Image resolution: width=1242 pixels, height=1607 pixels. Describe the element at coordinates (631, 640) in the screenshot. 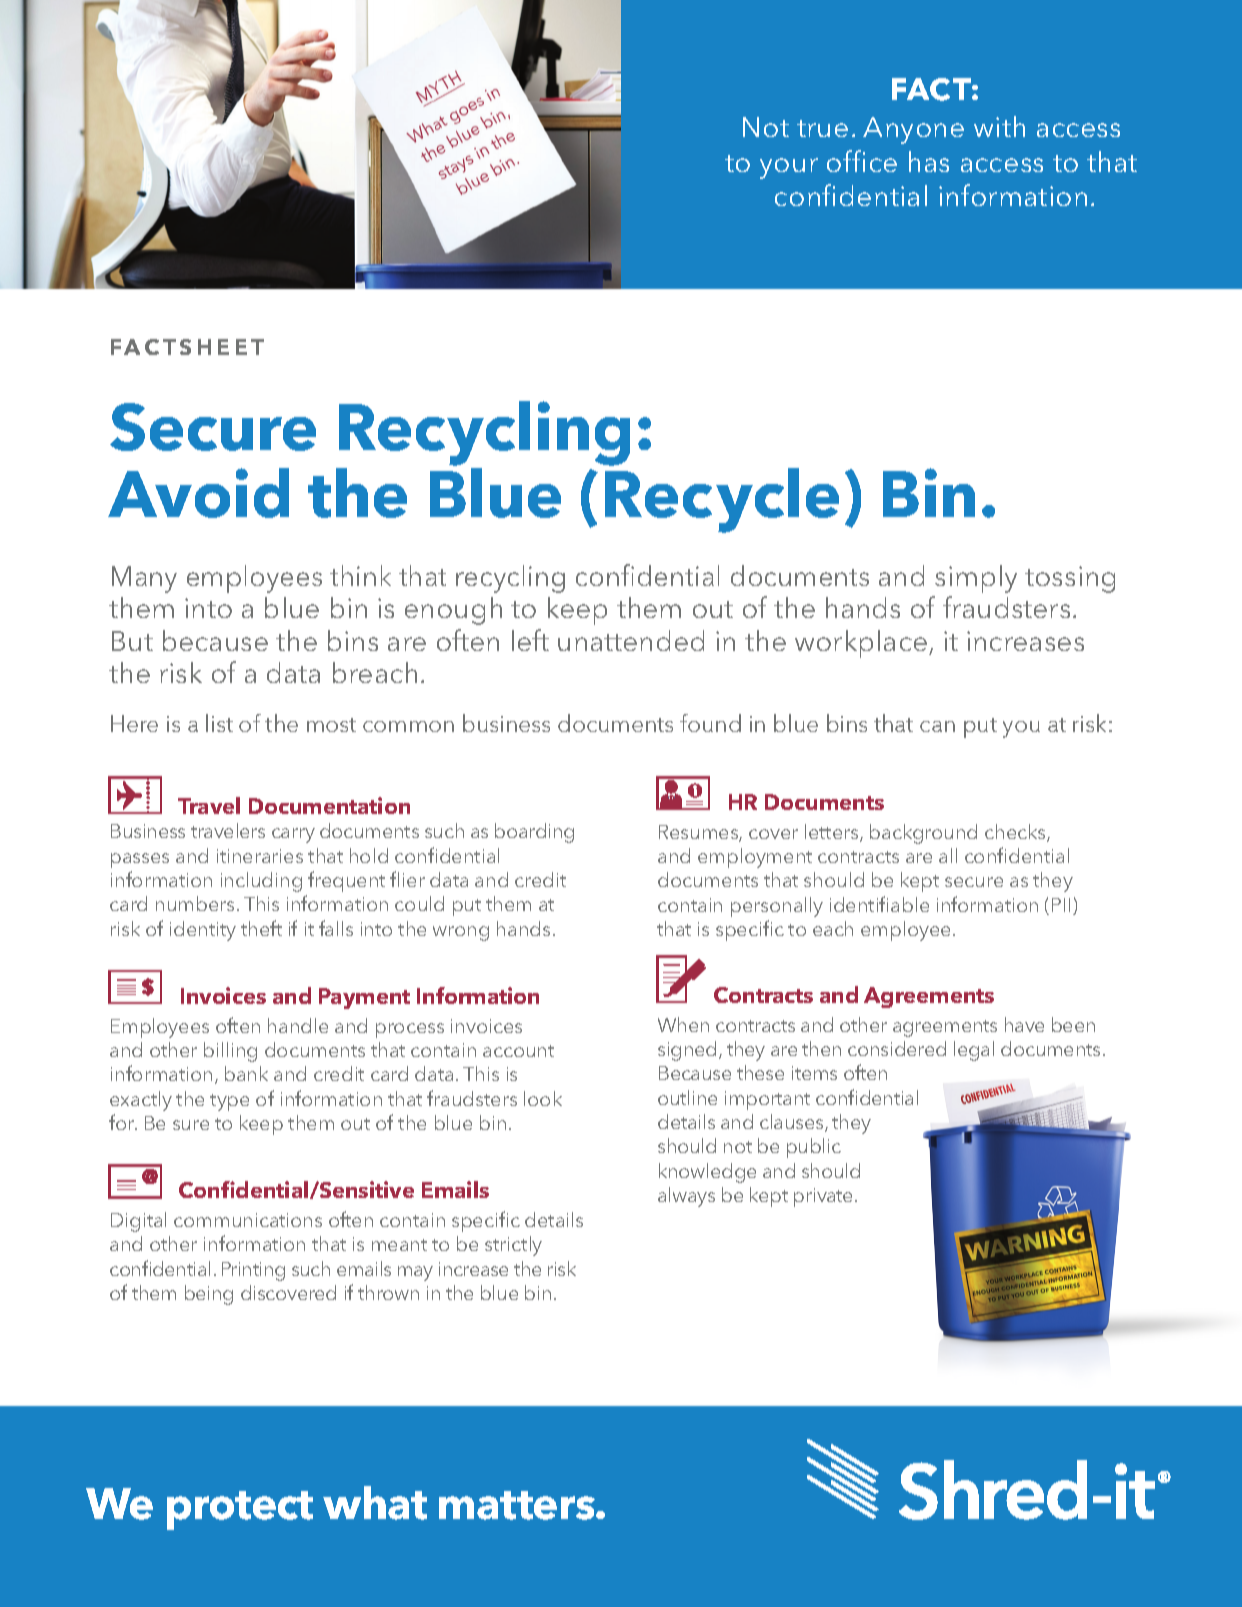

I see `unattended` at that location.
